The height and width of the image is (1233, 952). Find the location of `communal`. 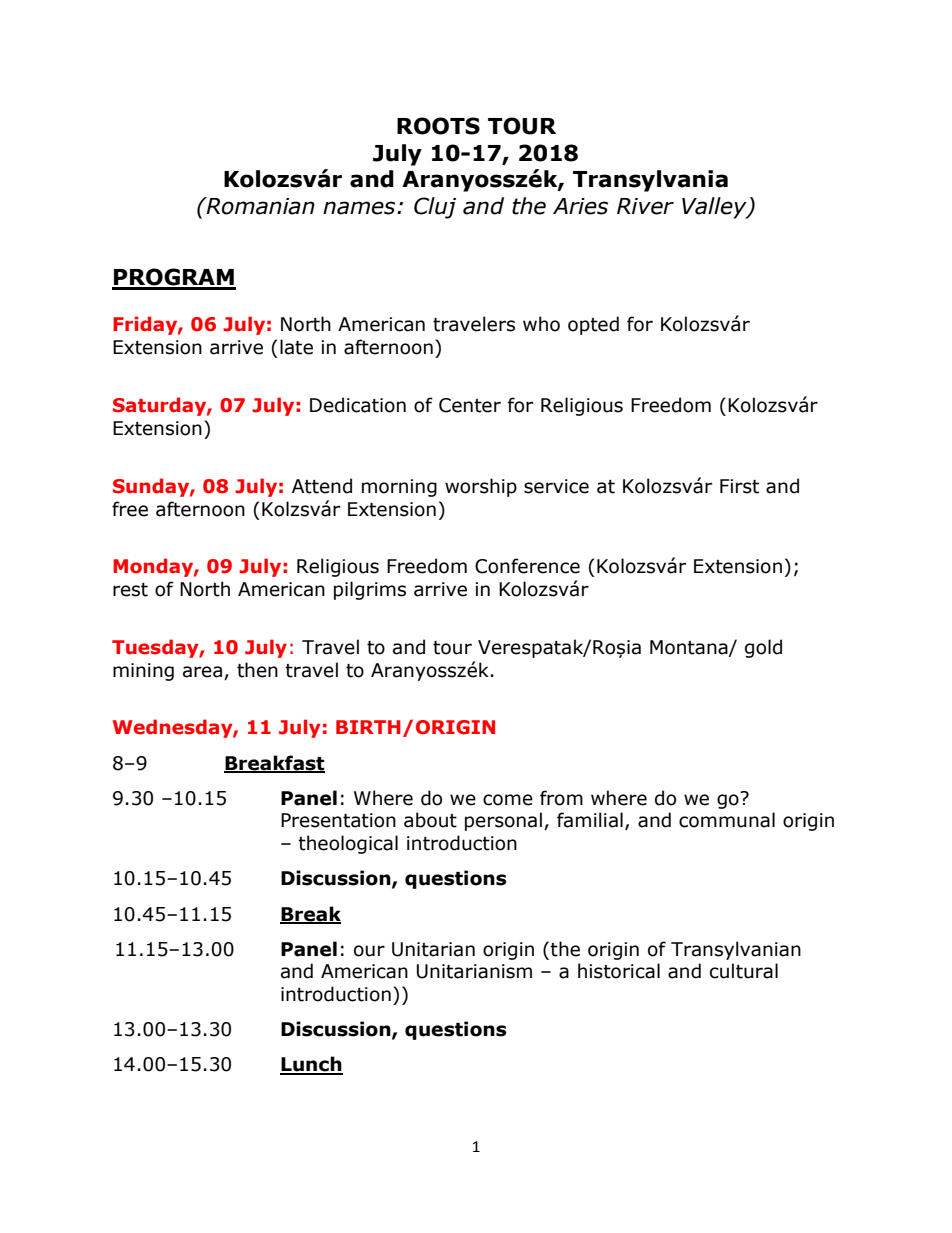

communal is located at coordinates (727, 820).
